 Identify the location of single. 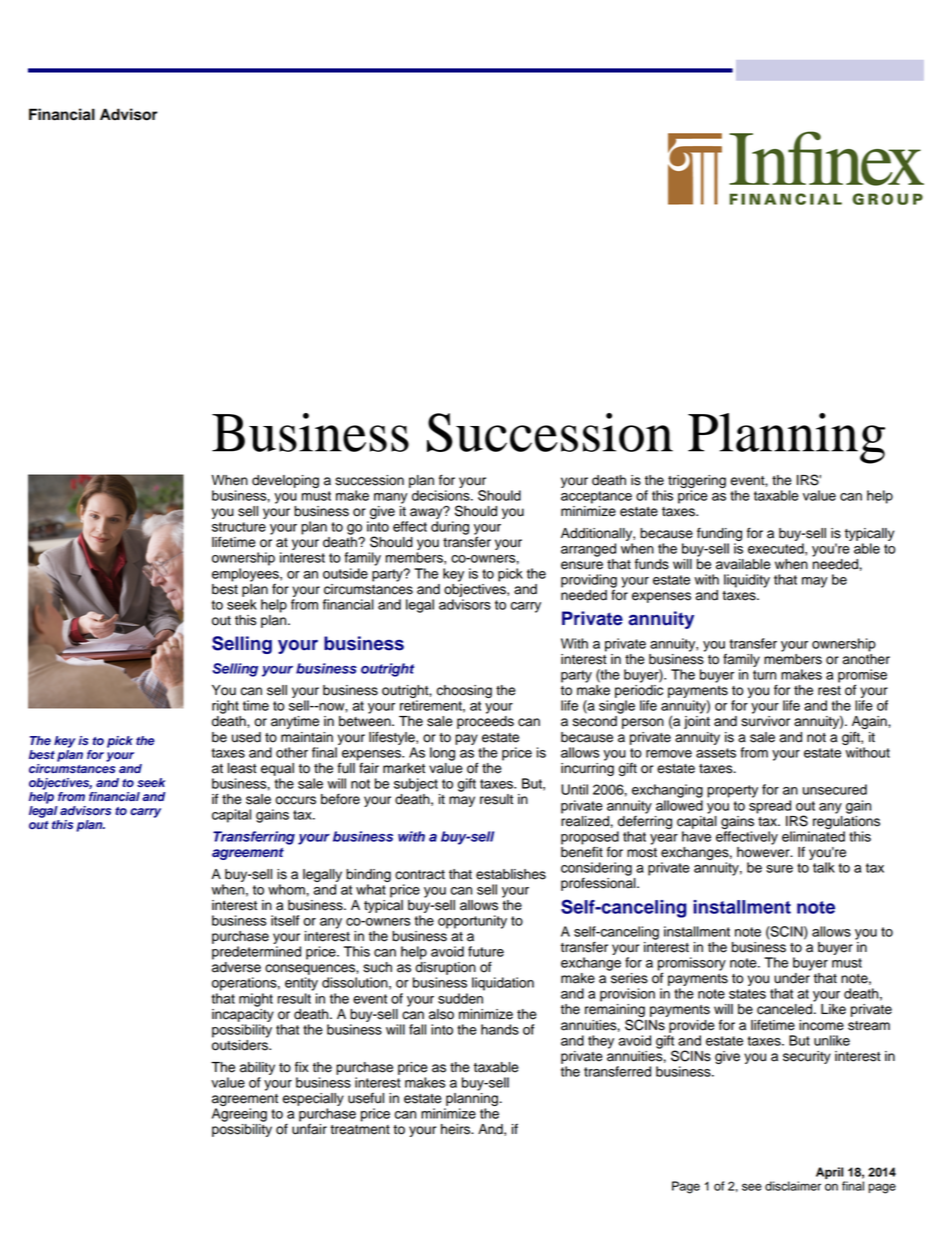
(617, 707).
